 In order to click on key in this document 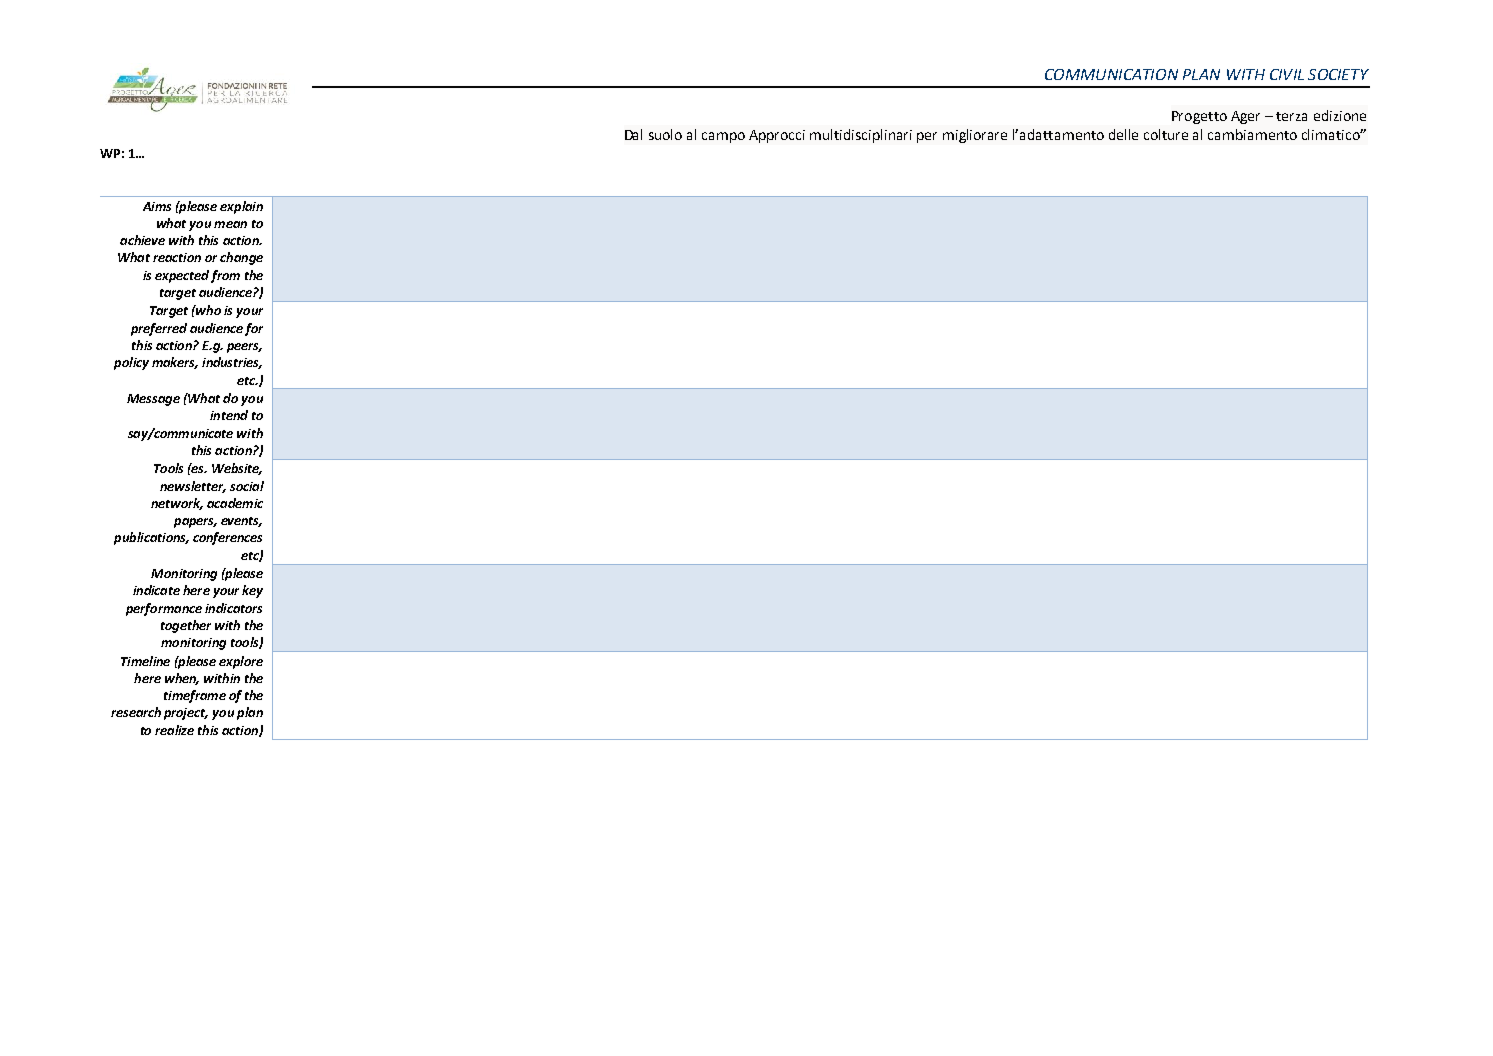, I will do `click(252, 591)`.
